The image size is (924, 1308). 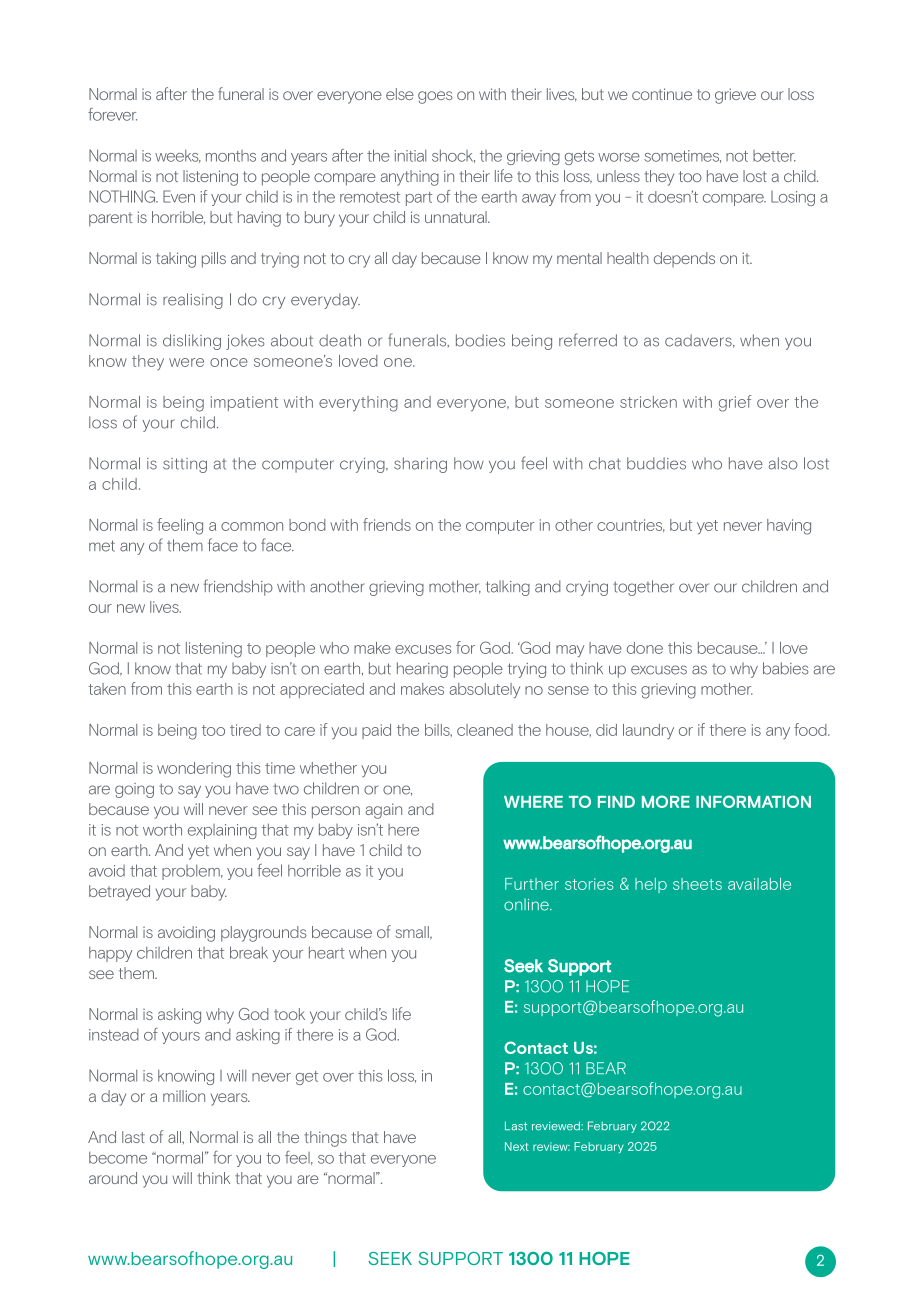 I want to click on grieve, so click(x=735, y=96).
